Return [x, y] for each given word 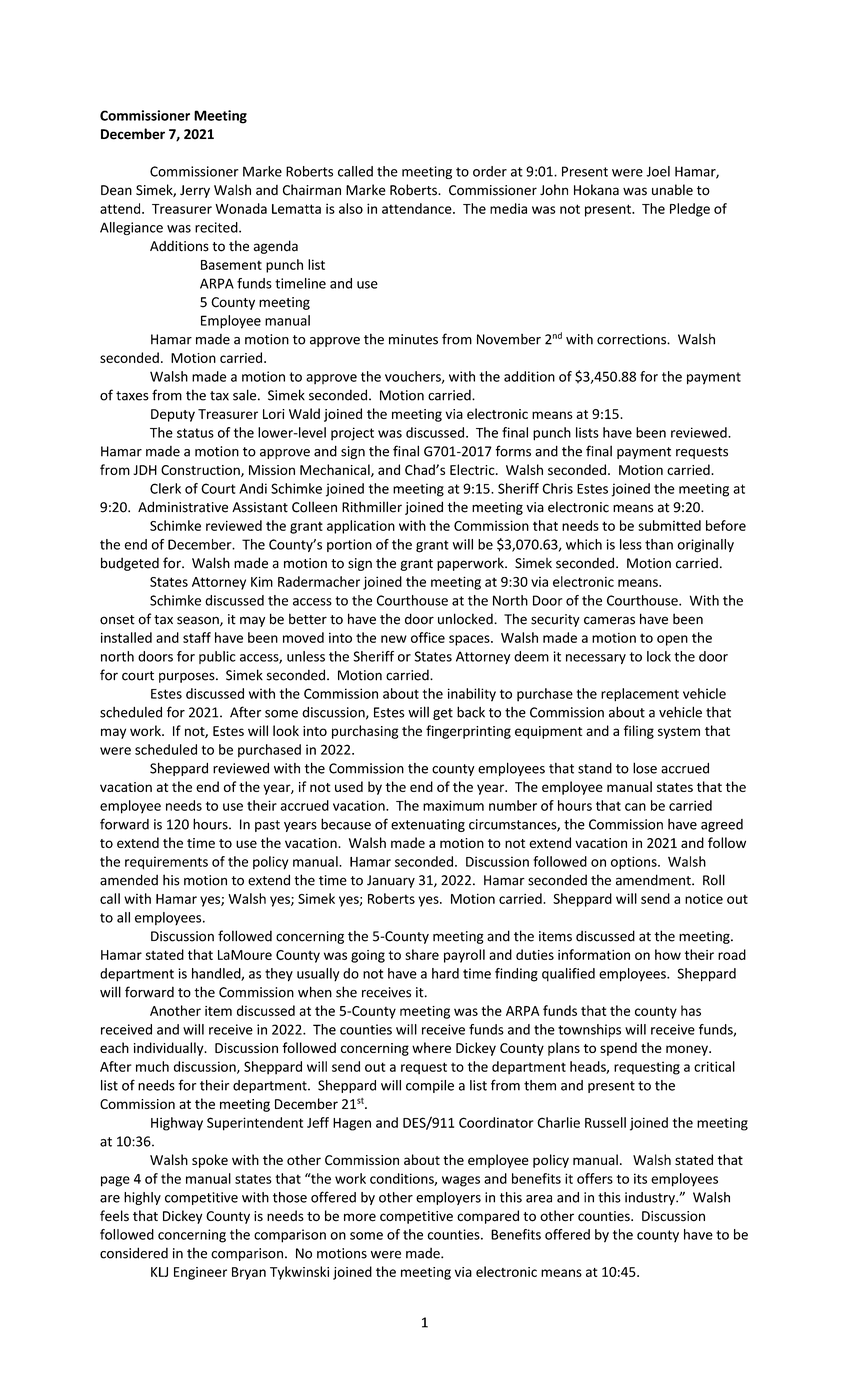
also [351, 208]
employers [448, 1198]
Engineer [200, 1273]
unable [672, 190]
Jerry [195, 191]
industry [651, 1198]
